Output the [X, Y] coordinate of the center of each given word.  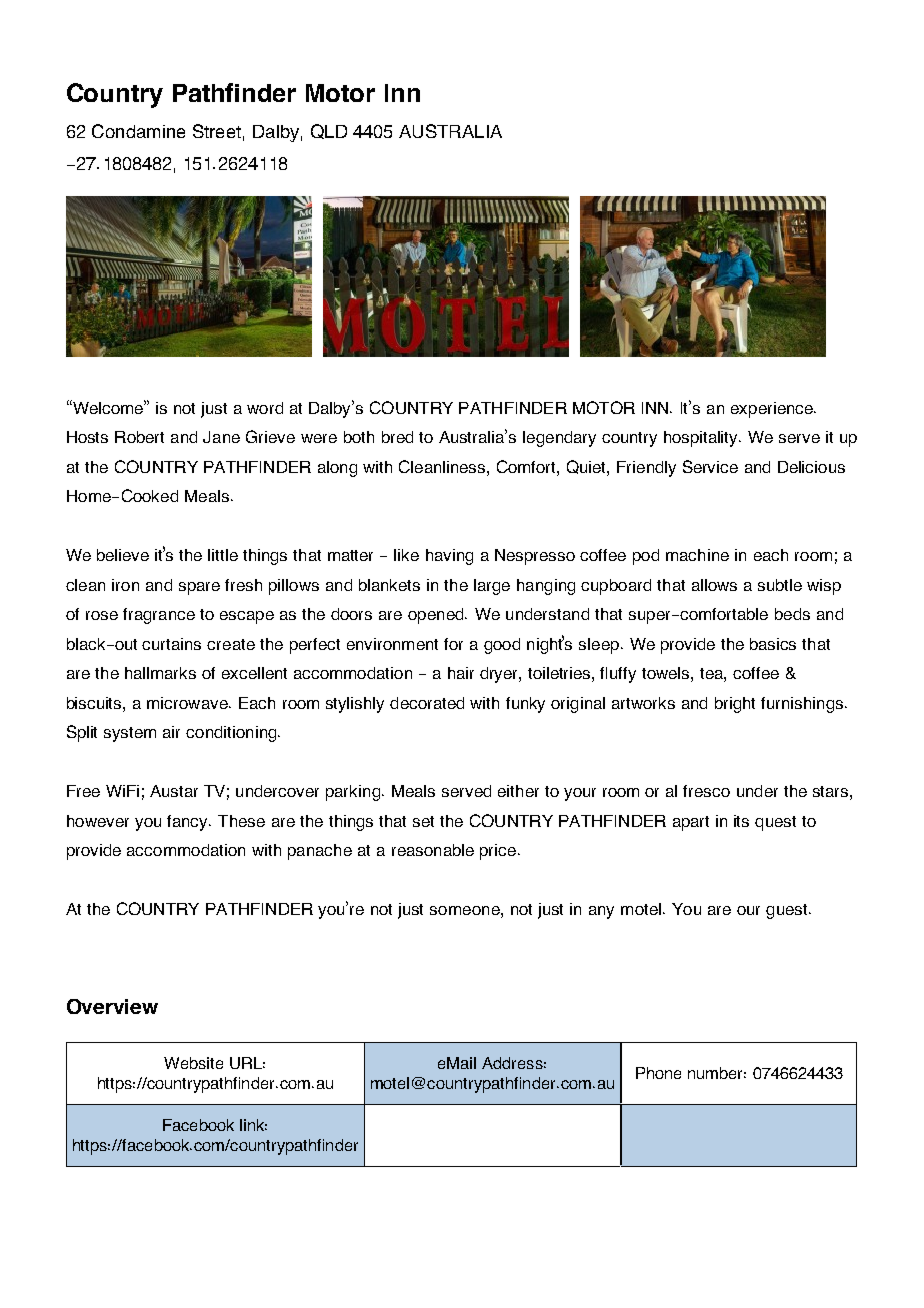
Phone [658, 1073]
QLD [329, 131]
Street [217, 131]
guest [788, 911]
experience [773, 410]
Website [193, 1063]
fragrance [159, 616]
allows [714, 585]
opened [437, 616]
